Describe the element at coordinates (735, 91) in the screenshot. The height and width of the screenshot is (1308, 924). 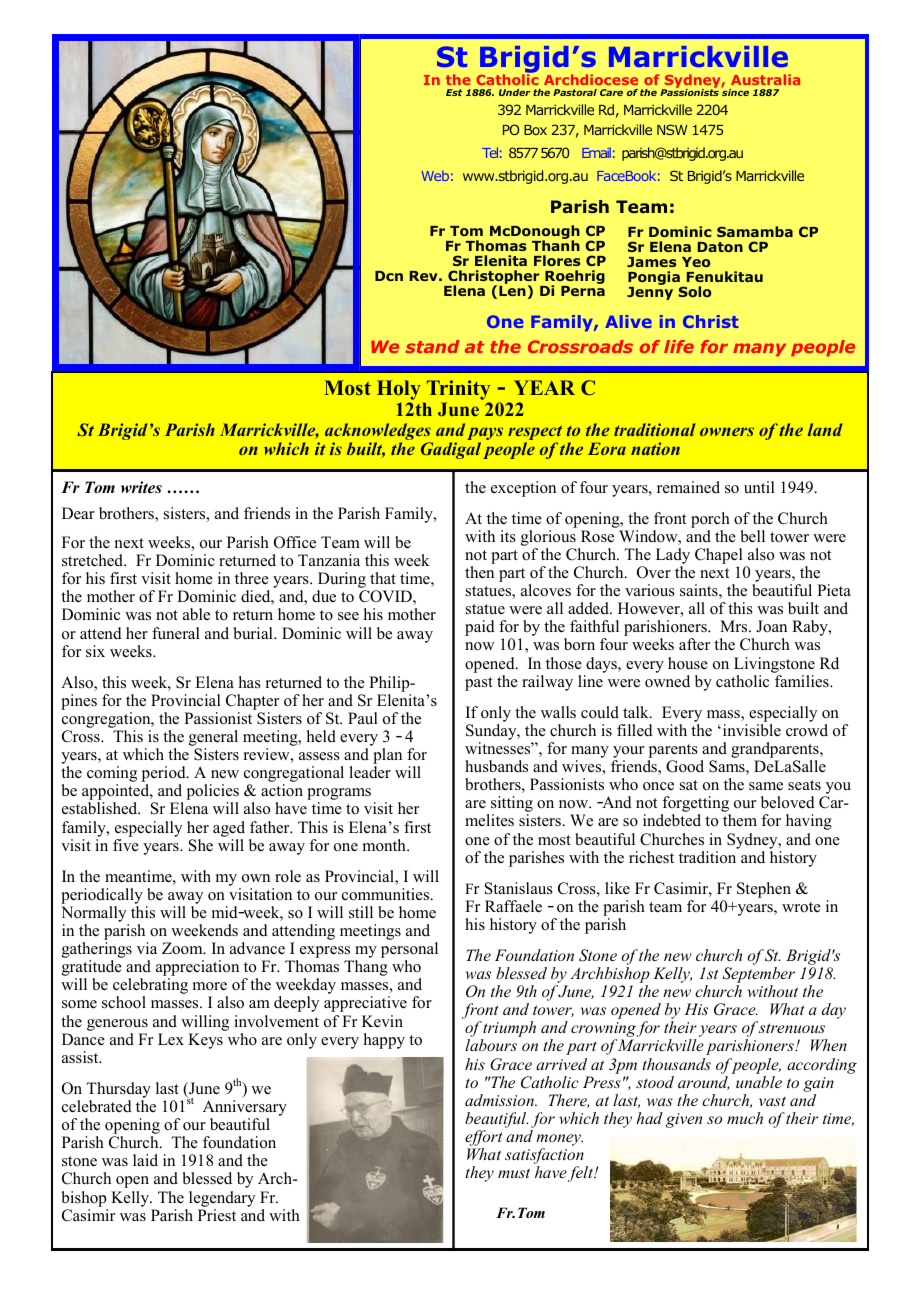
I see `since` at that location.
